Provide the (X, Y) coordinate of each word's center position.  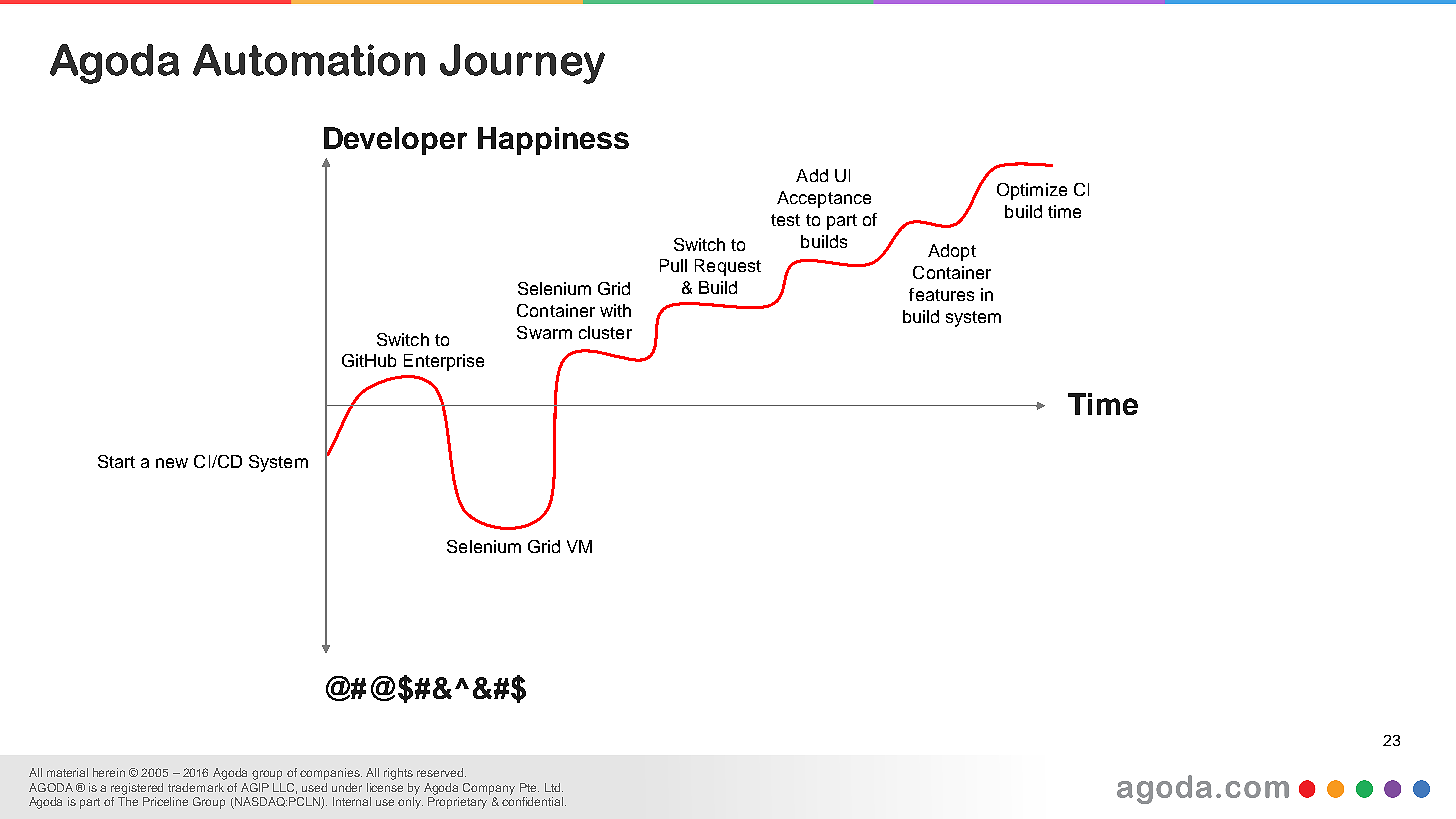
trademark (196, 787)
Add (812, 175)
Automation (309, 60)
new (172, 463)
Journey (522, 64)
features (941, 294)
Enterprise (444, 362)
